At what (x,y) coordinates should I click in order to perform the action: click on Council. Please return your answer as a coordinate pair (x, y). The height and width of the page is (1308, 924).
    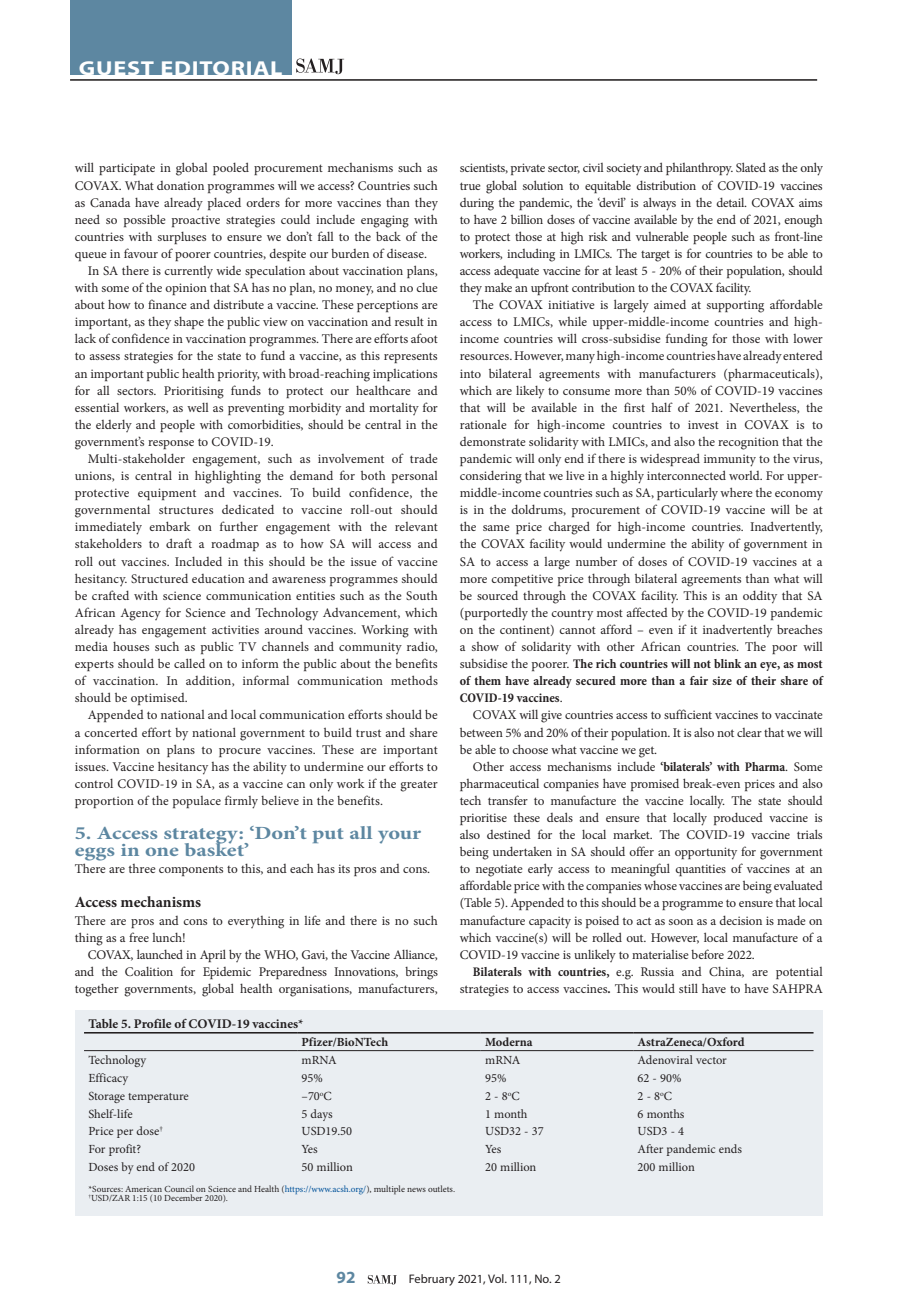
    Looking at the image, I should click on (179, 1188).
